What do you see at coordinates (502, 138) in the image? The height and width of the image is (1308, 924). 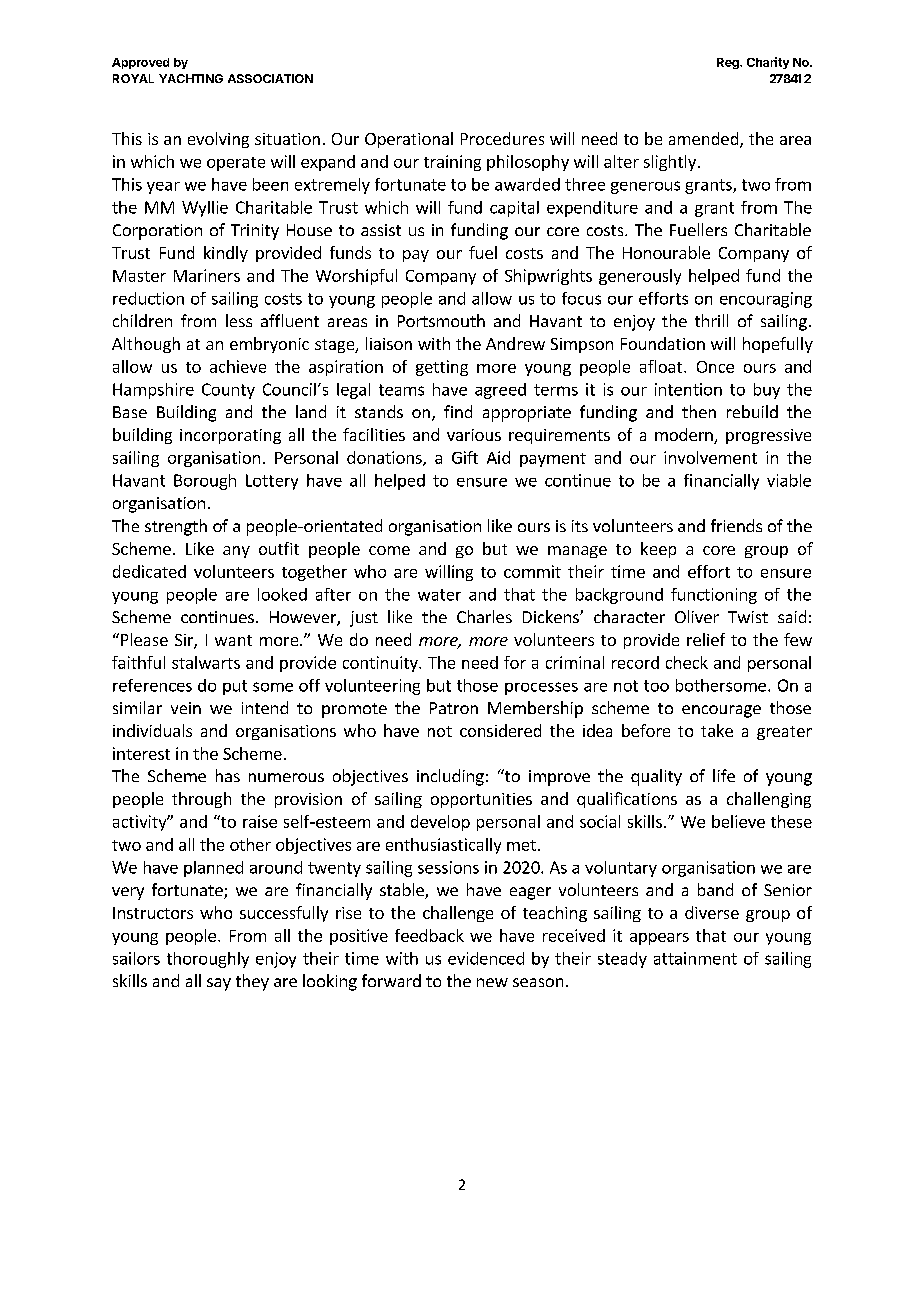 I see `Procedures` at bounding box center [502, 138].
